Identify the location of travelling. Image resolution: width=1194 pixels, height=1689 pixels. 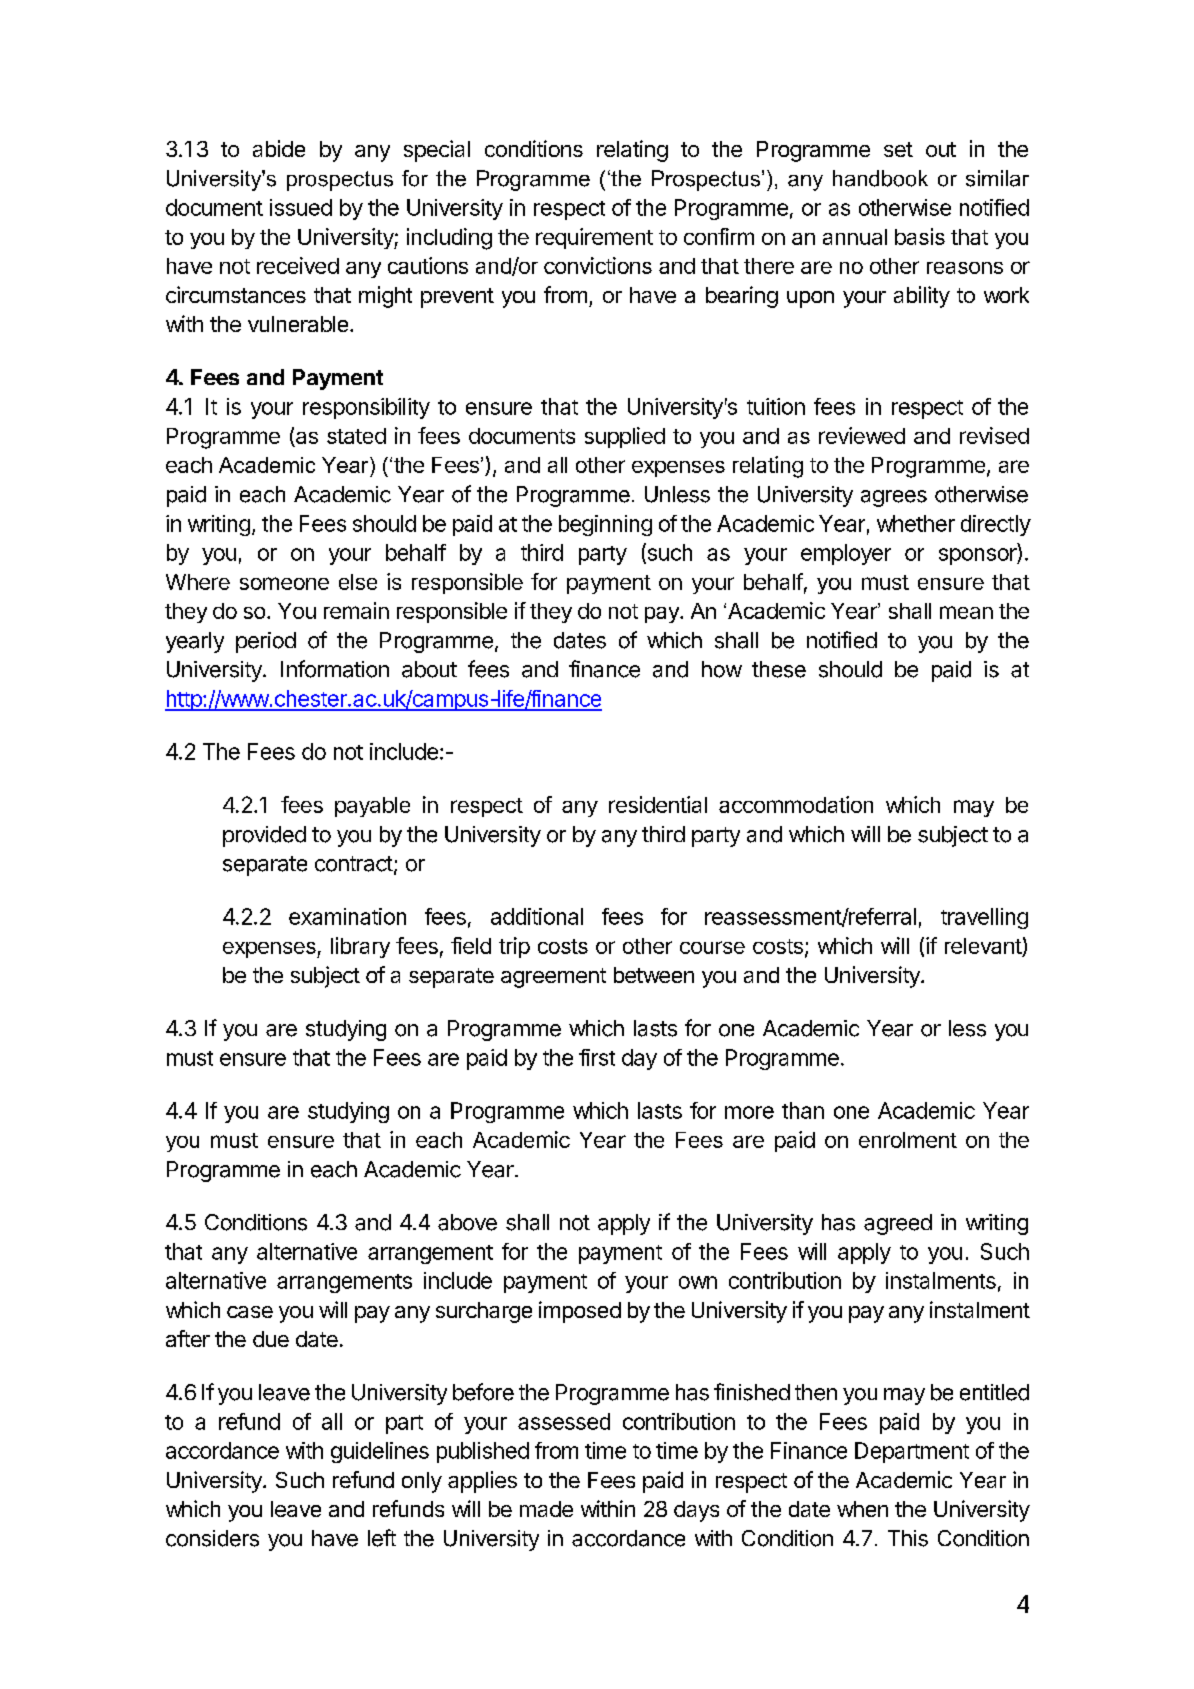
(984, 918).
